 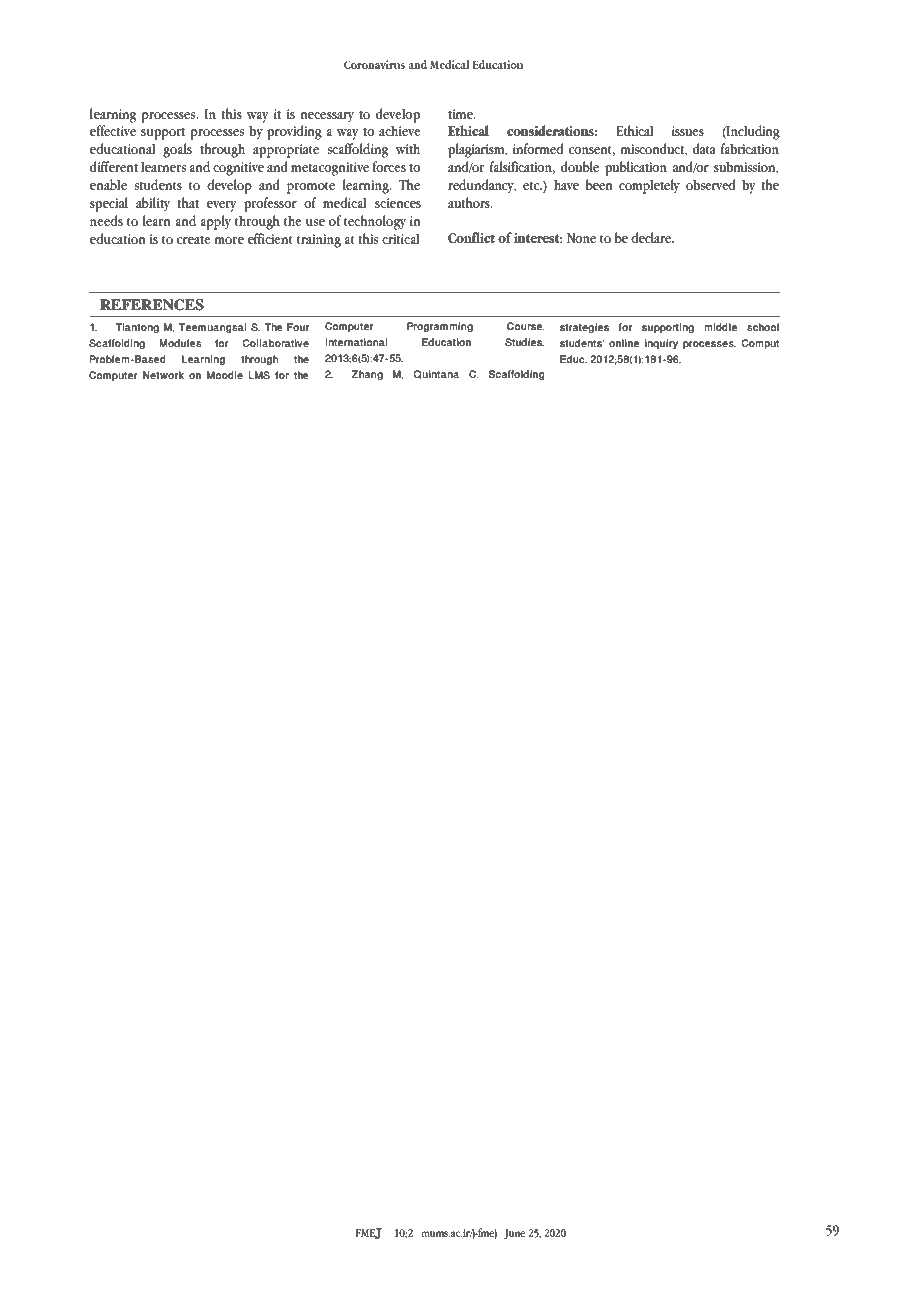 What do you see at coordinates (514, 1234) in the document?
I see `June` at bounding box center [514, 1234].
